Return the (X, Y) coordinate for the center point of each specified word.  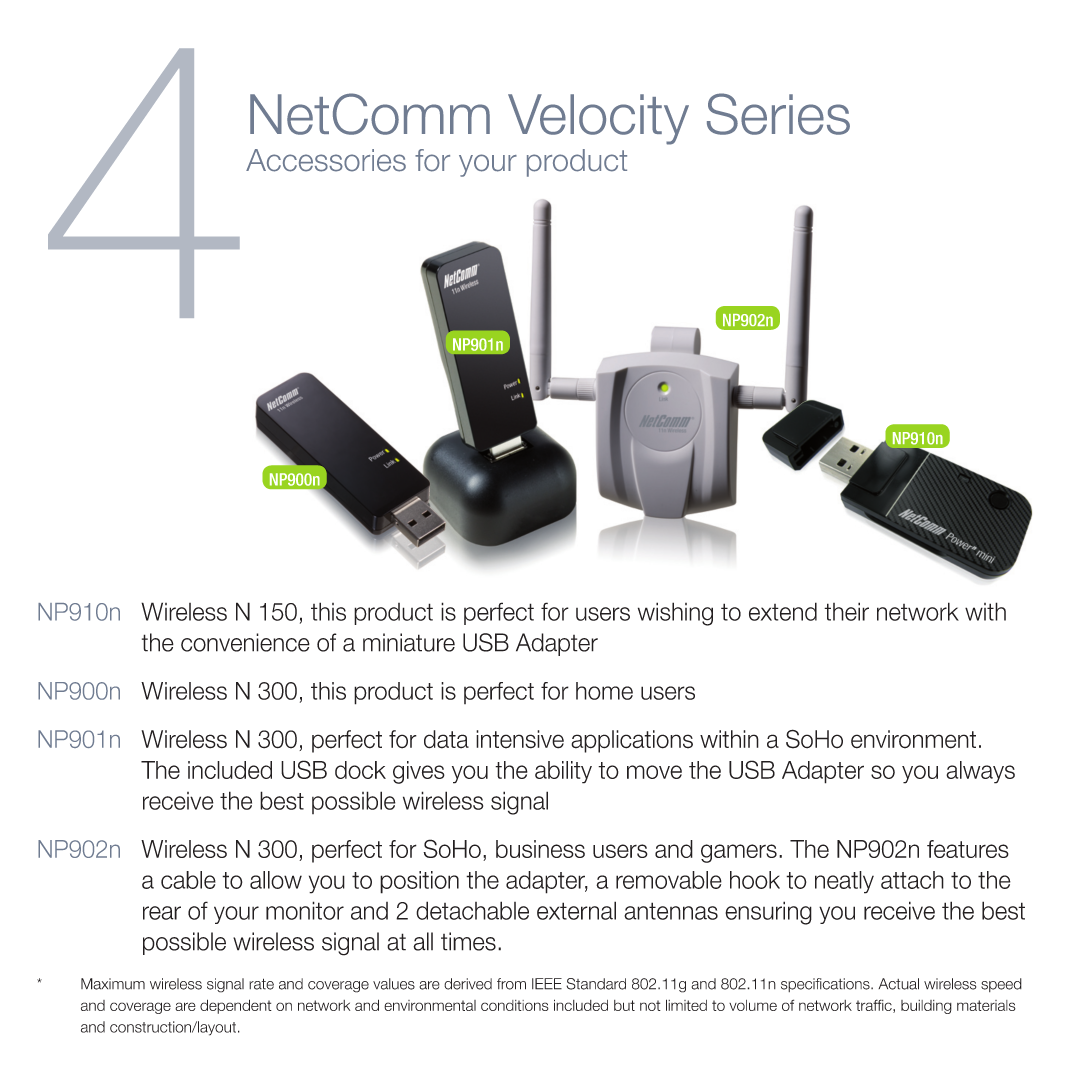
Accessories (326, 160)
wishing (675, 614)
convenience (245, 642)
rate (261, 984)
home (604, 691)
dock (360, 770)
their (846, 611)
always (980, 772)
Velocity (598, 119)
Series (778, 114)
